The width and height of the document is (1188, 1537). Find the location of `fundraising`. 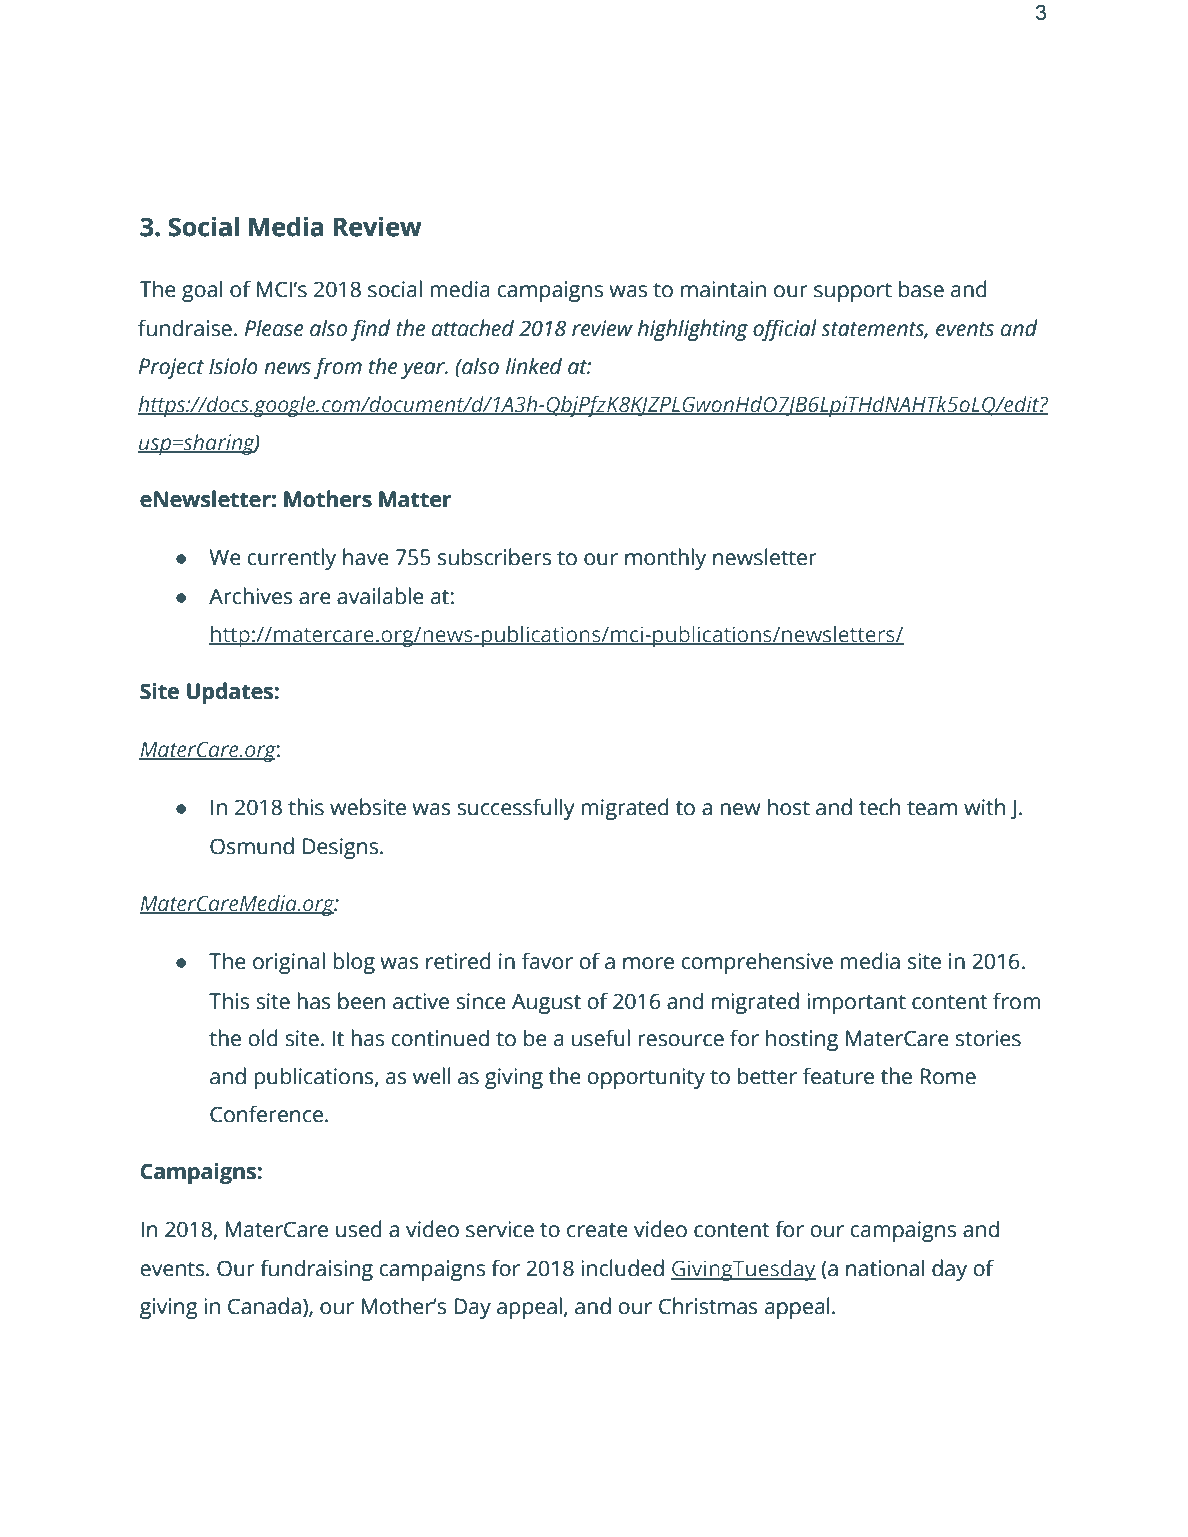

fundraising is located at coordinates (316, 1270).
